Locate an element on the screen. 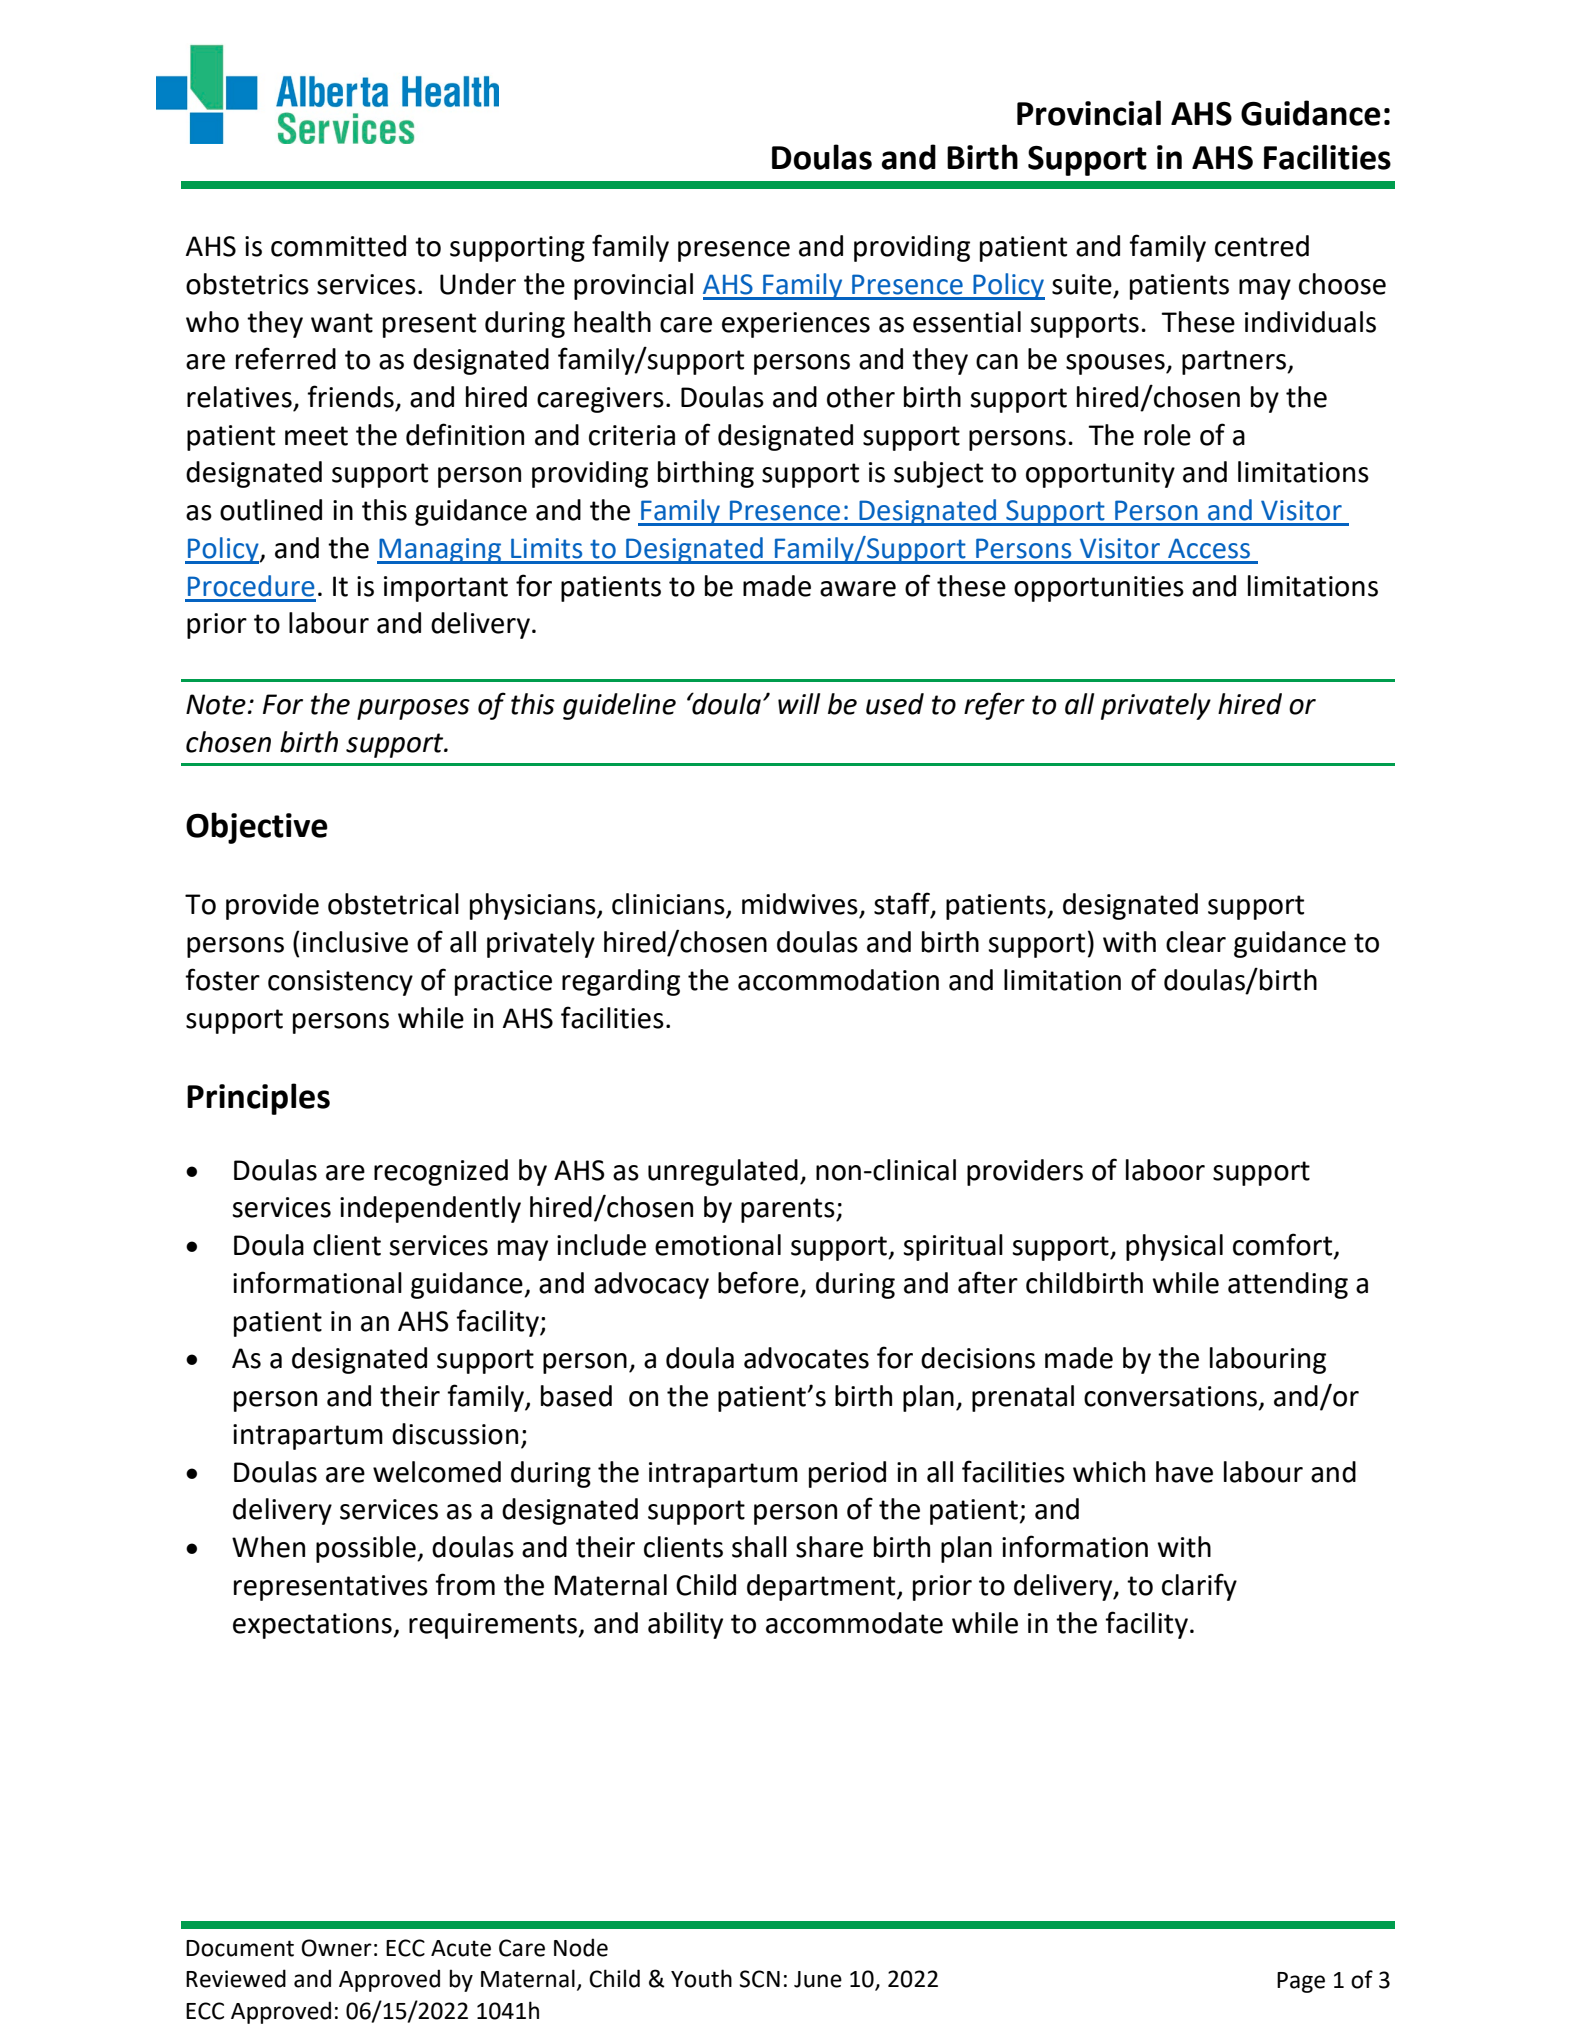  experiences is located at coordinates (796, 325).
